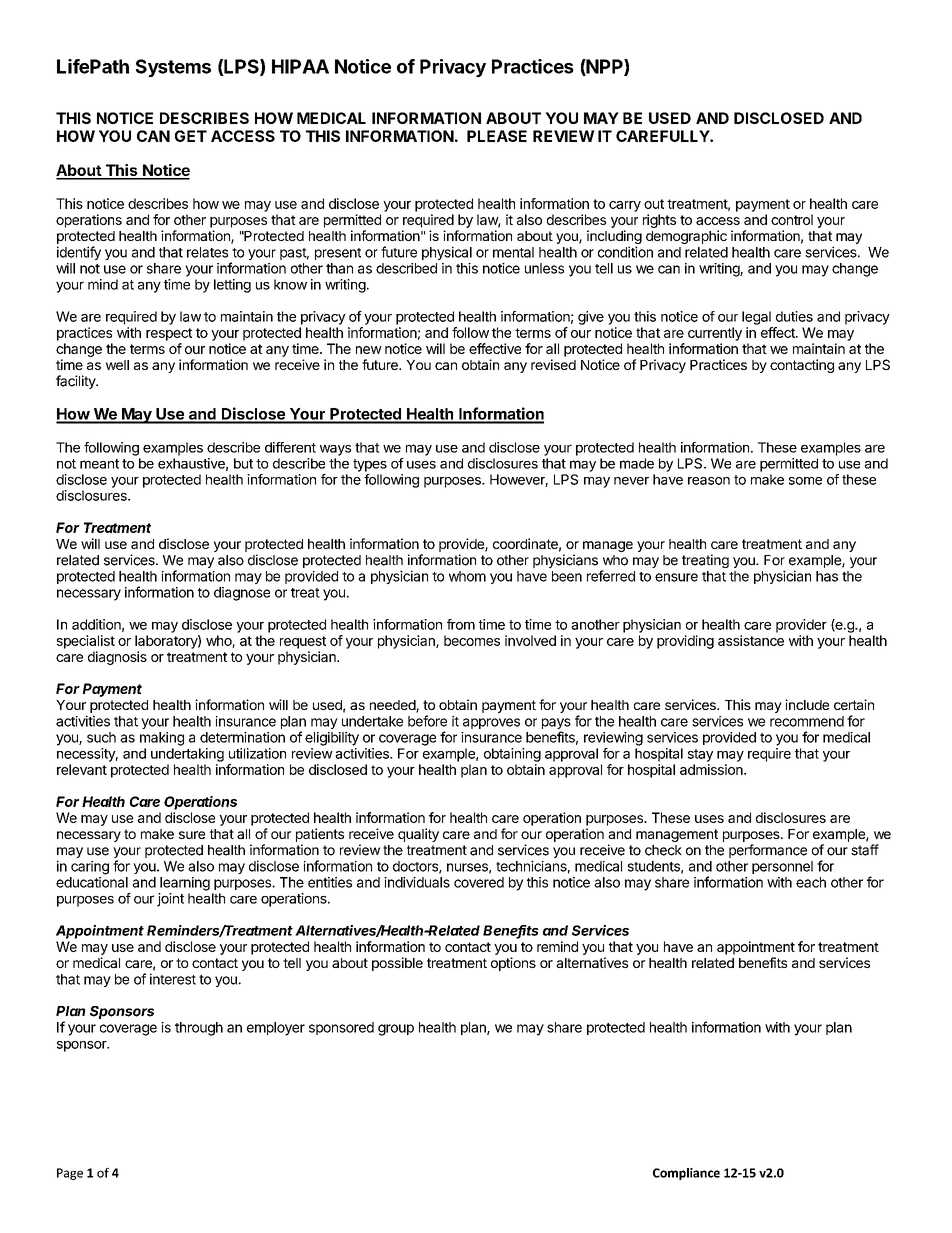 This image has height=1233, width=952. I want to click on admission, so click(712, 769).
